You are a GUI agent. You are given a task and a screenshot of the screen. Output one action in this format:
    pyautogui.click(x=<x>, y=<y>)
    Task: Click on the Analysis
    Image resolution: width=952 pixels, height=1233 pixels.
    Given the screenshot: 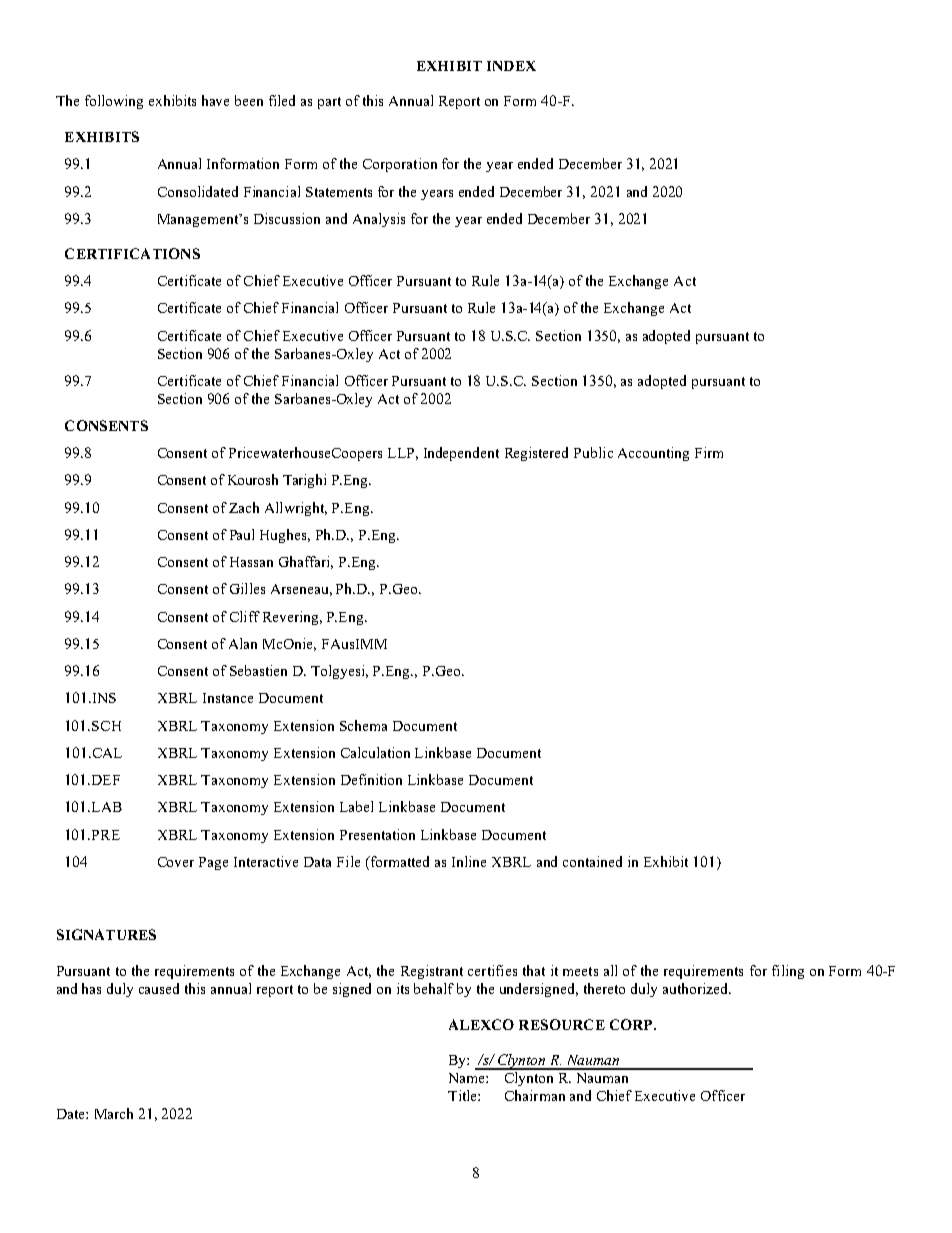 What is the action you would take?
    pyautogui.click(x=379, y=220)
